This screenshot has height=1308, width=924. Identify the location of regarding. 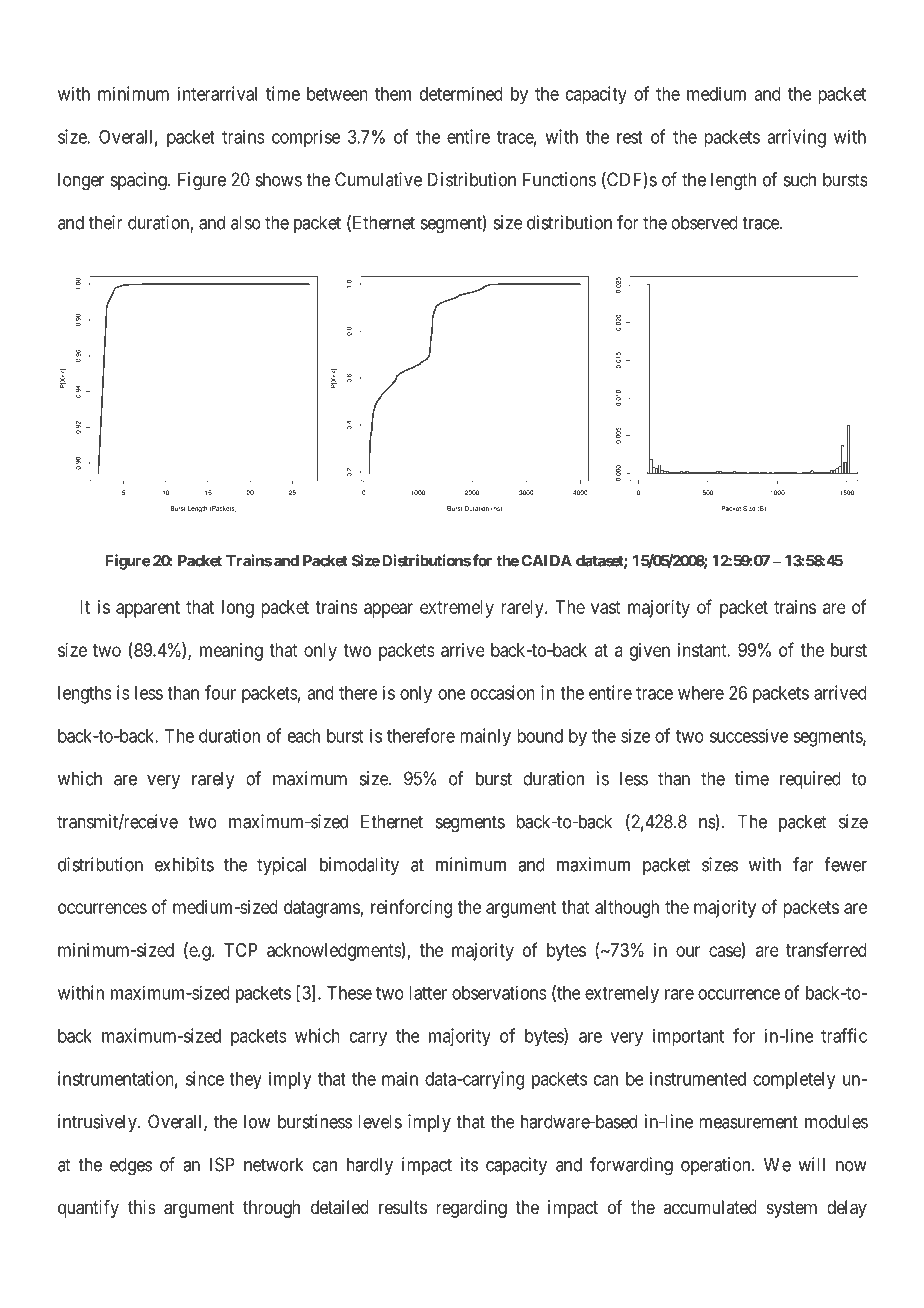
(471, 1209).
